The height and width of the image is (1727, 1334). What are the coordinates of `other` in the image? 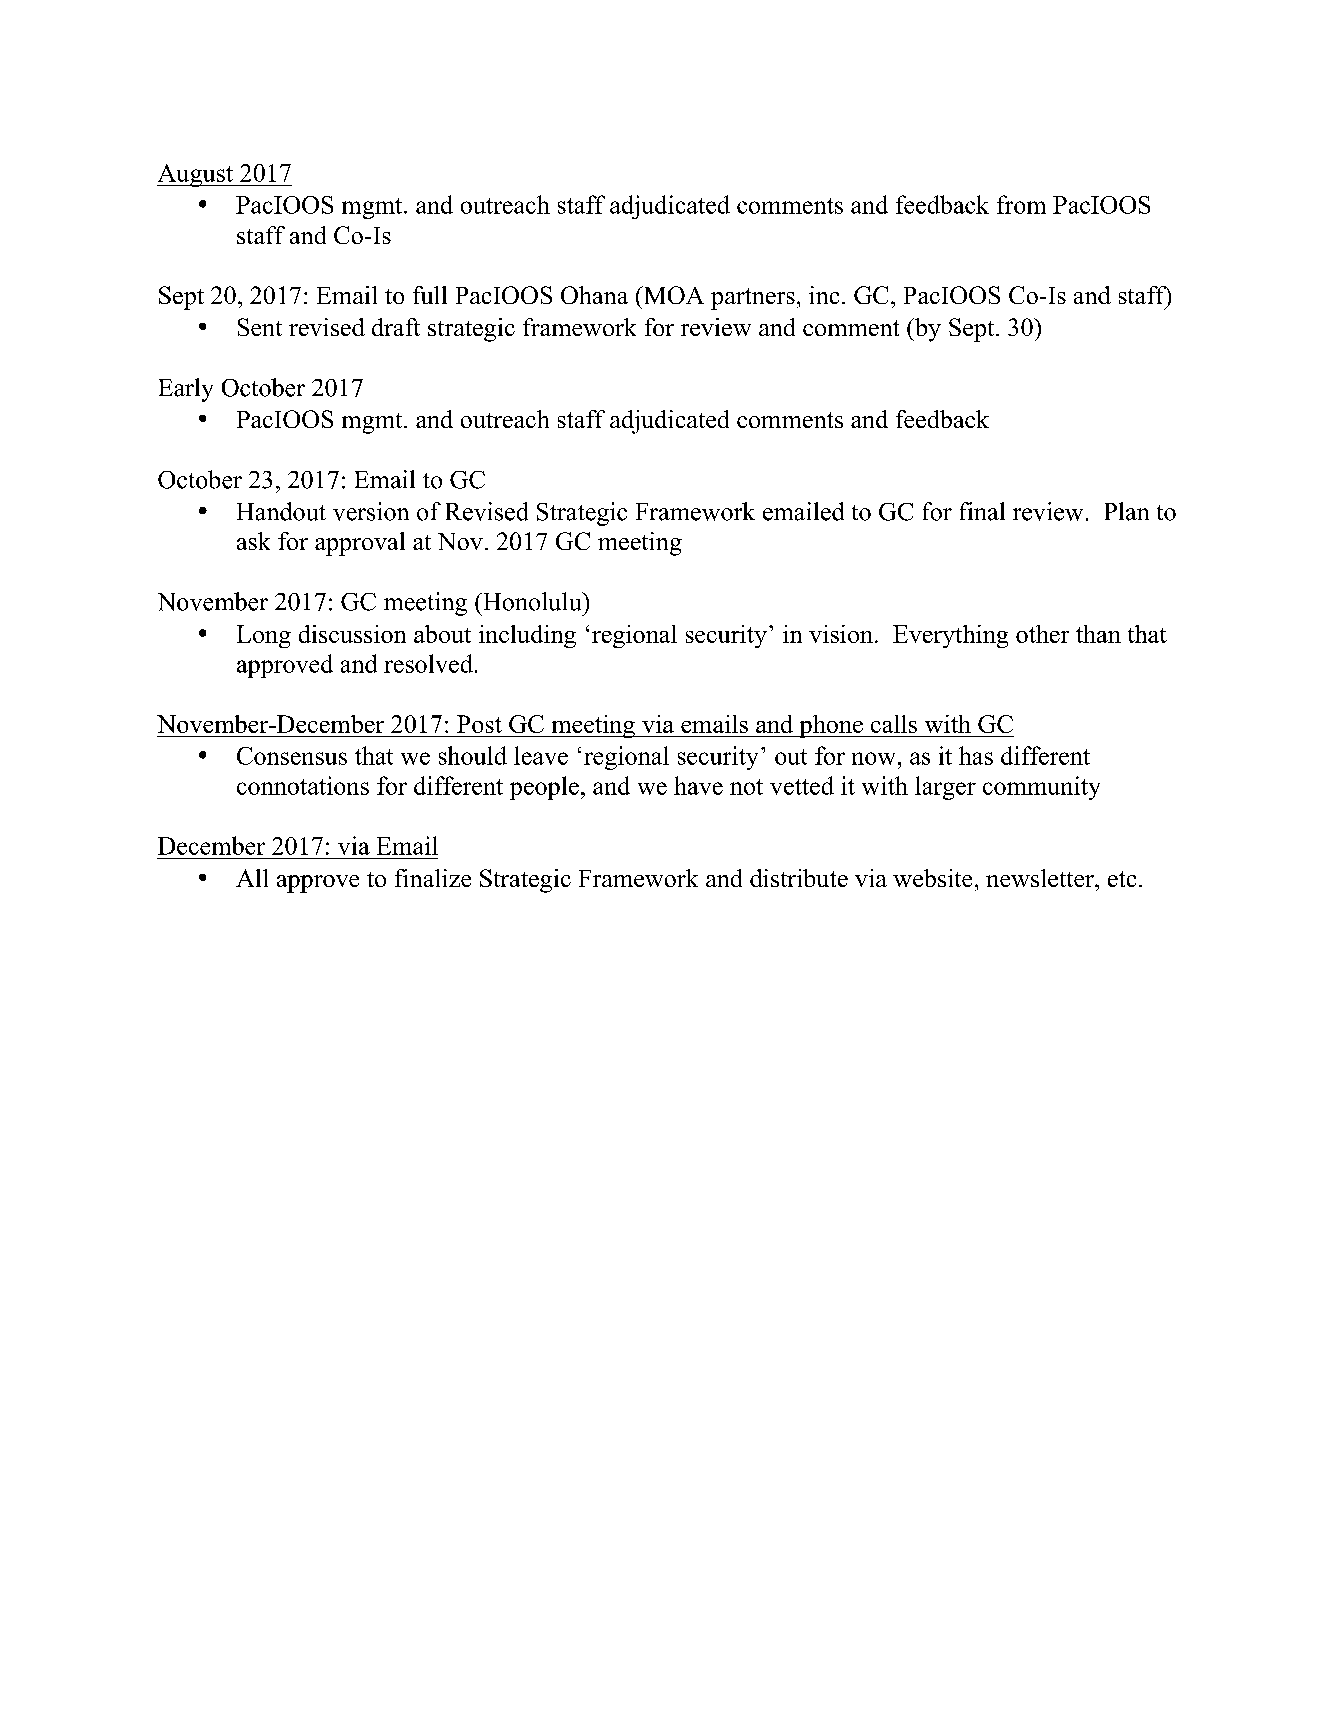 It's located at (1042, 634).
